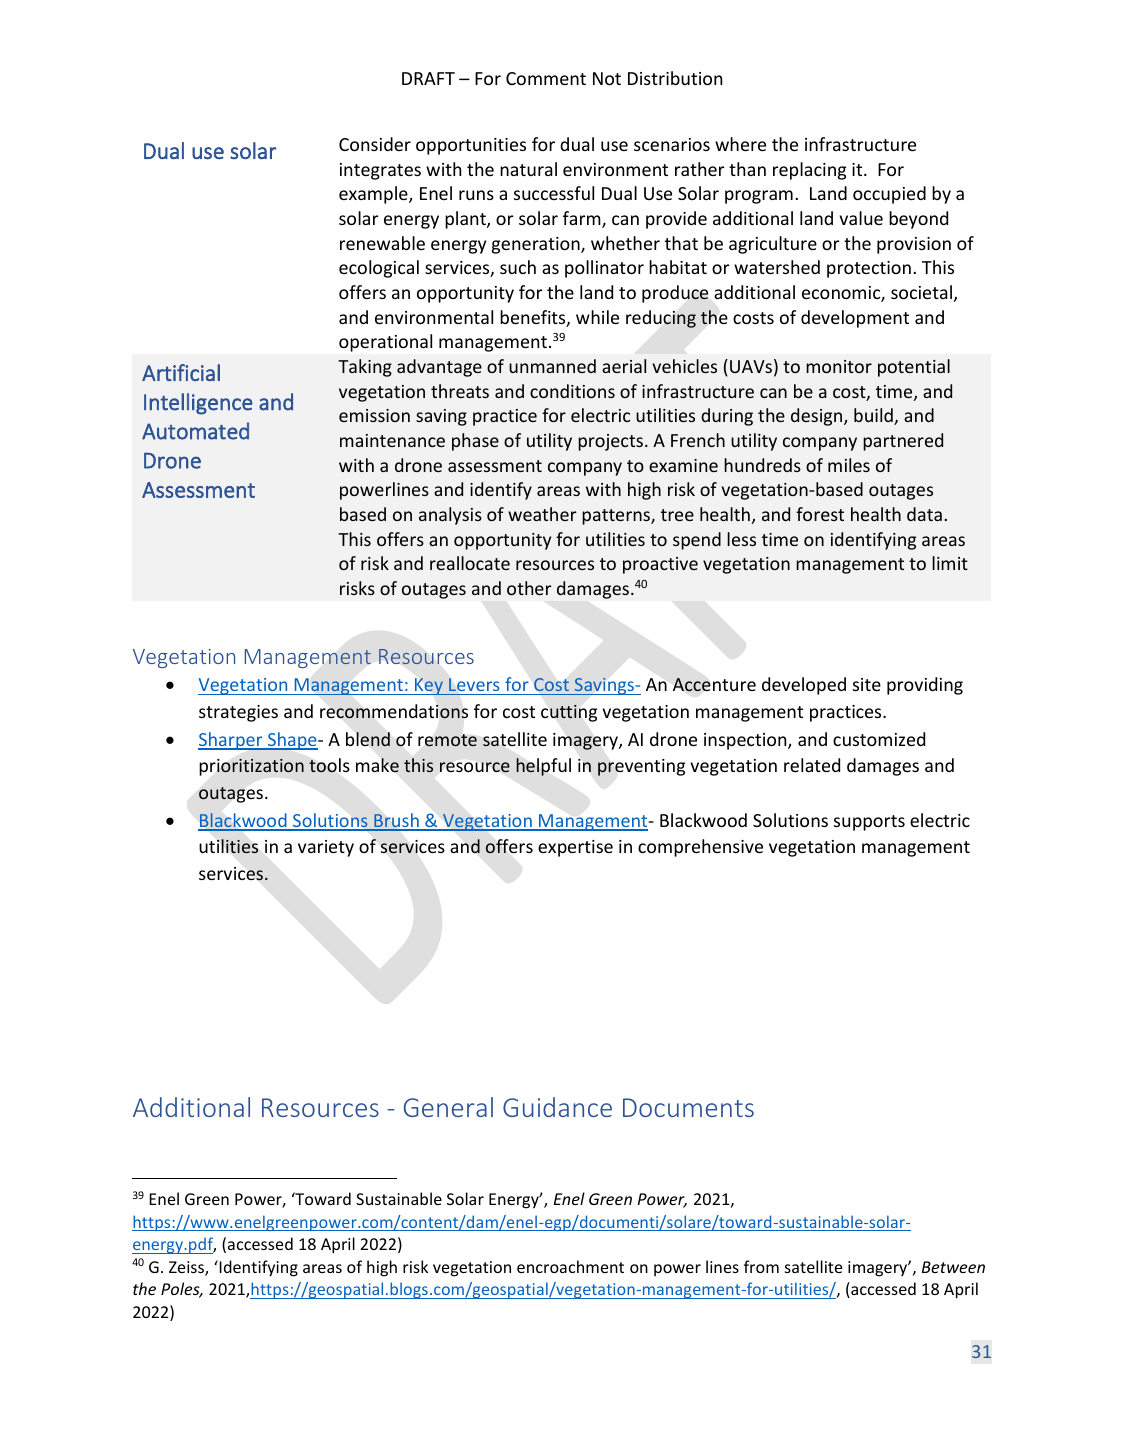 This page has height=1455, width=1124. I want to click on conditions, so click(572, 391).
